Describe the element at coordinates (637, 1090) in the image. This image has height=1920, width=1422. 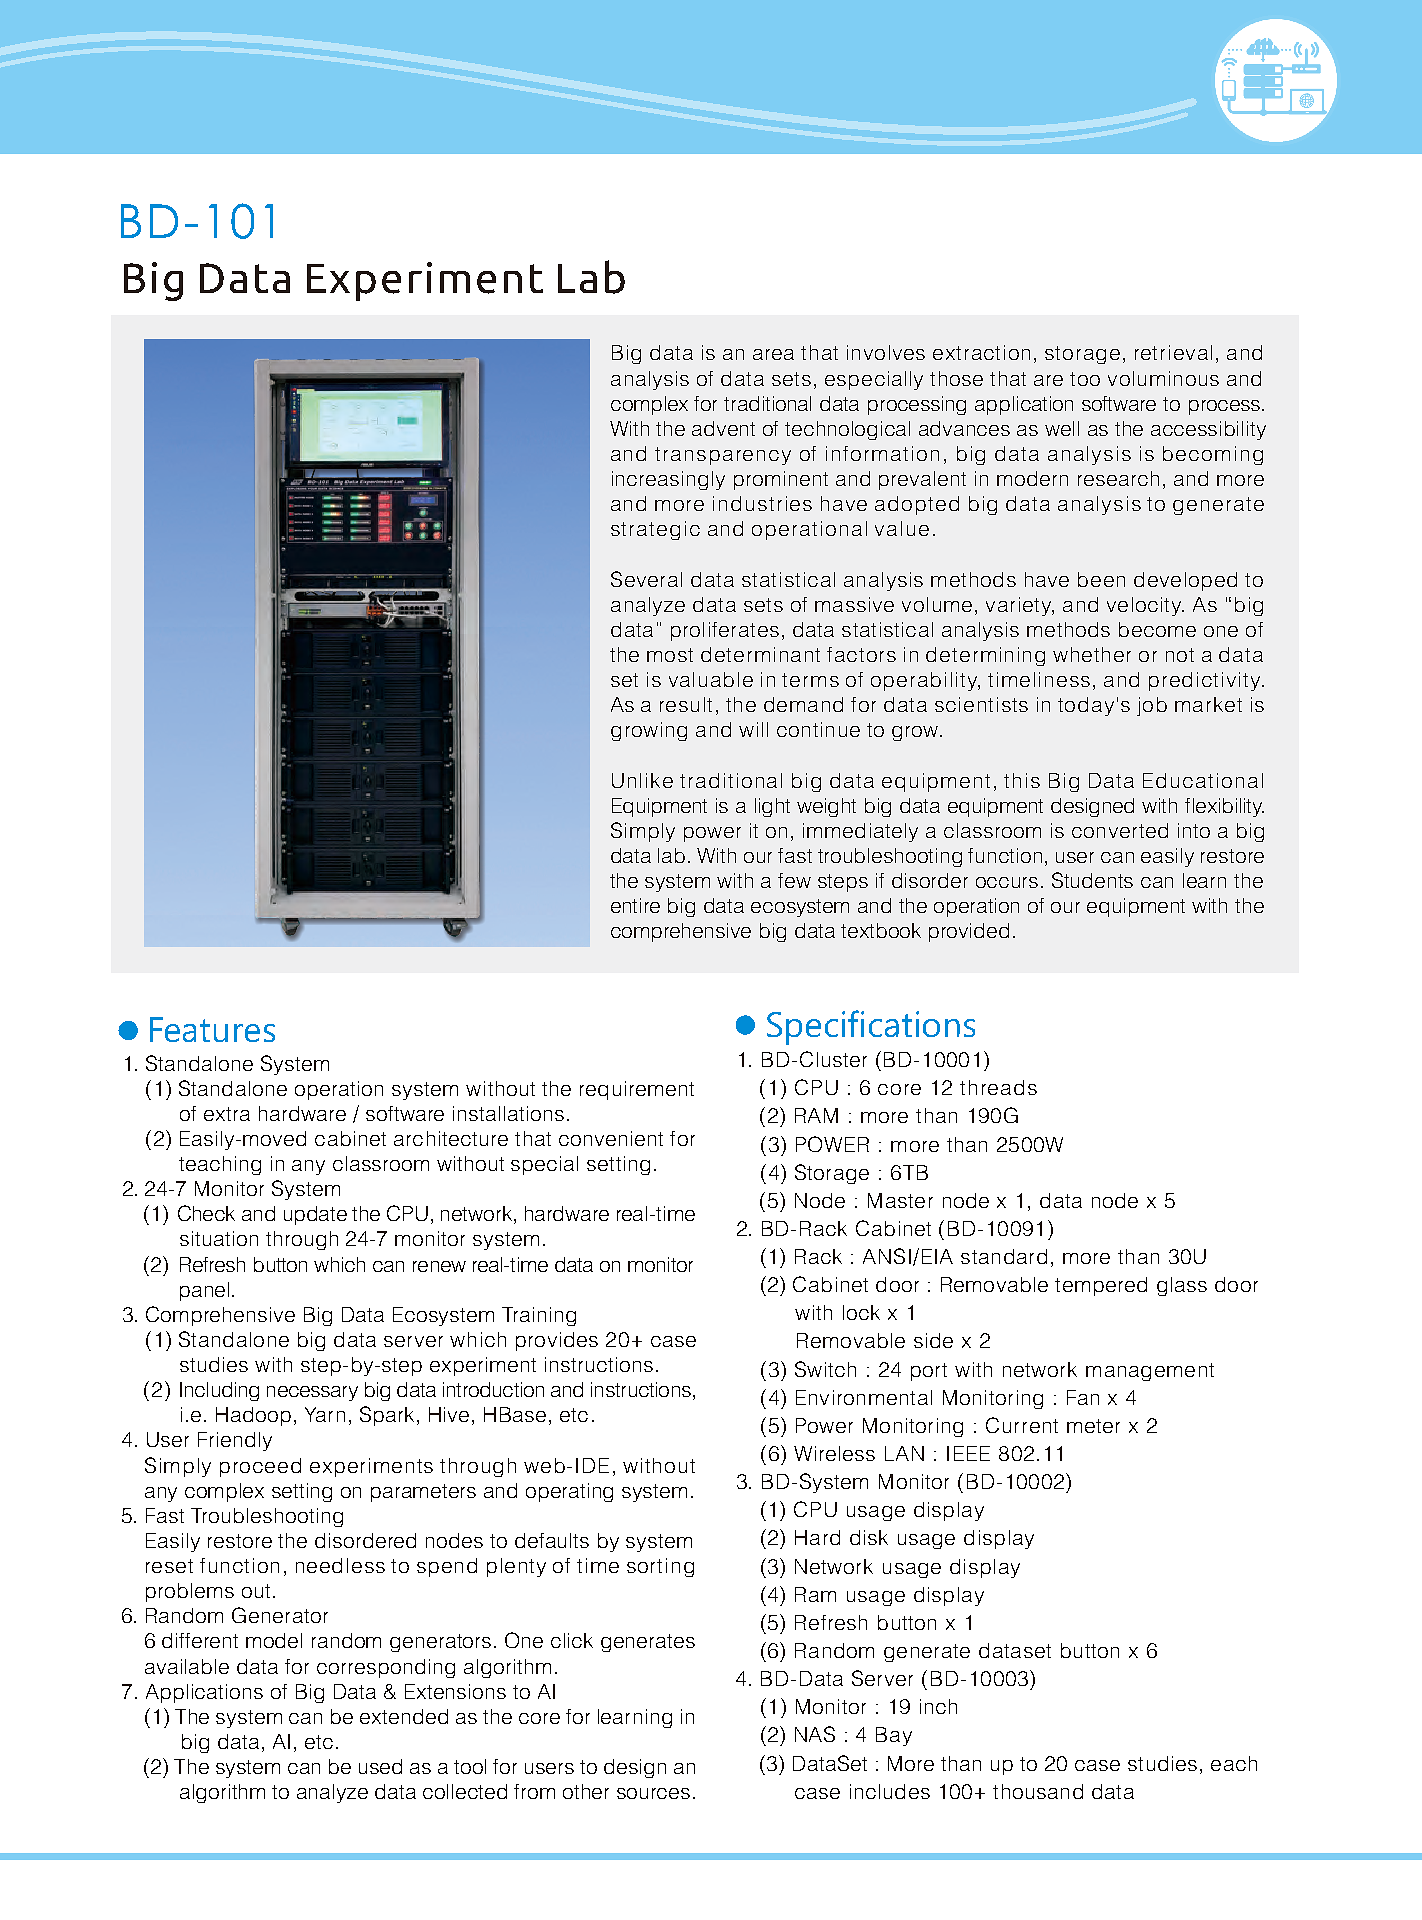
I see `requirement` at that location.
